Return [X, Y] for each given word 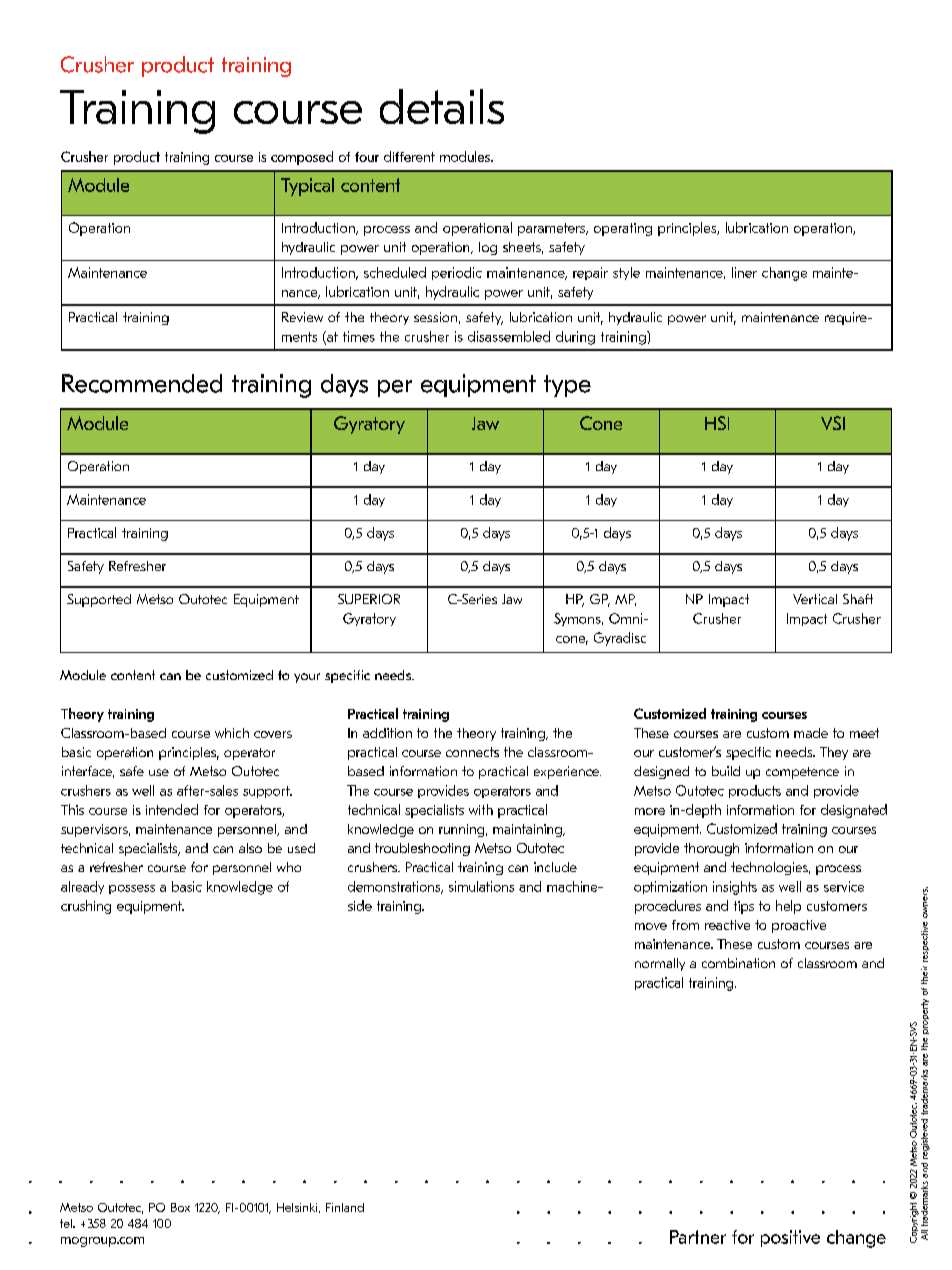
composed [302, 158]
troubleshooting [422, 849]
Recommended [142, 383]
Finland [345, 1207]
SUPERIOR [369, 599]
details [442, 106]
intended [172, 809]
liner [744, 272]
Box [180, 1207]
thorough [711, 849]
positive [790, 1238]
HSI [717, 423]
